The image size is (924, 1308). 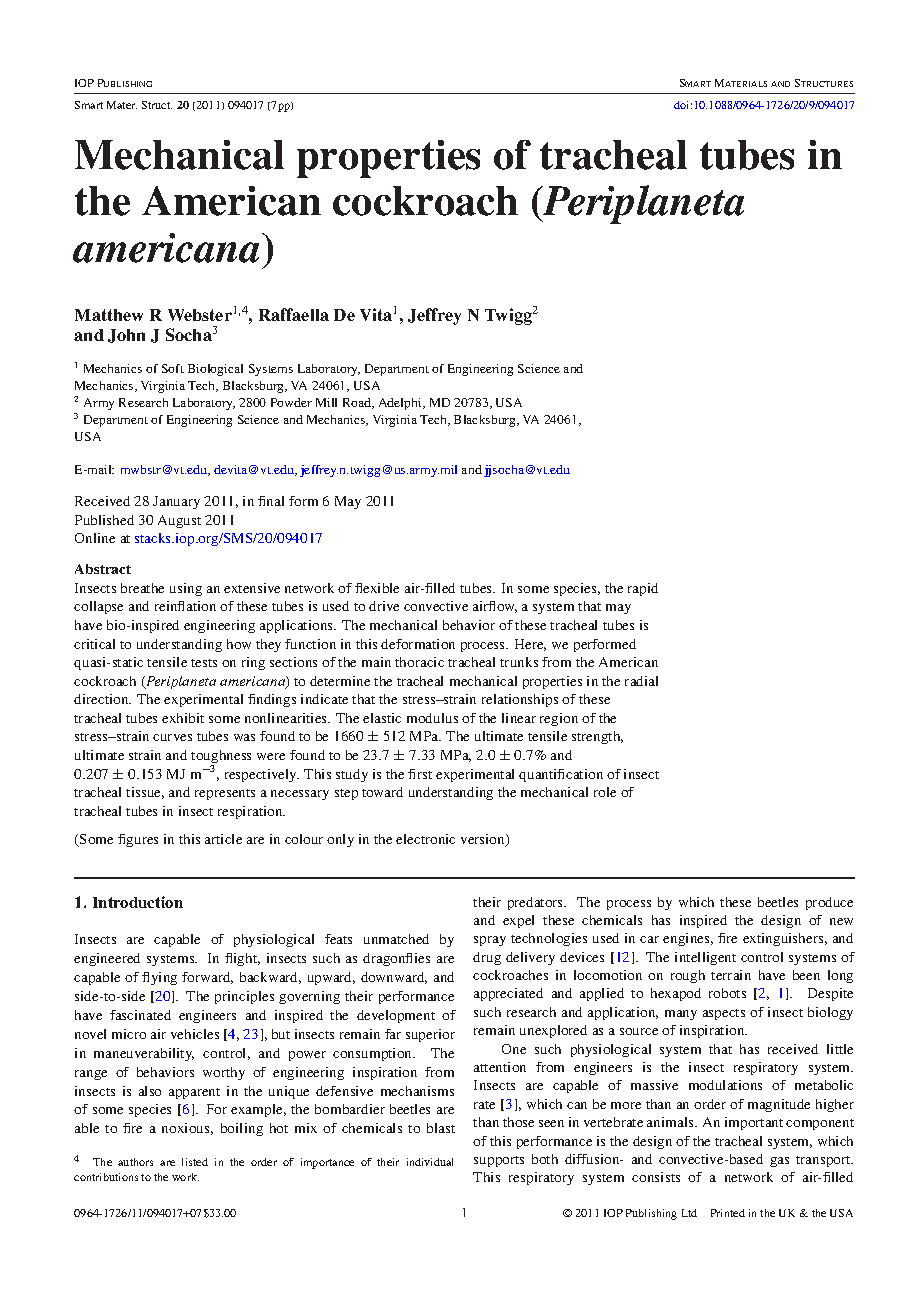 What do you see at coordinates (829, 903) in the screenshot?
I see `produce` at bounding box center [829, 903].
